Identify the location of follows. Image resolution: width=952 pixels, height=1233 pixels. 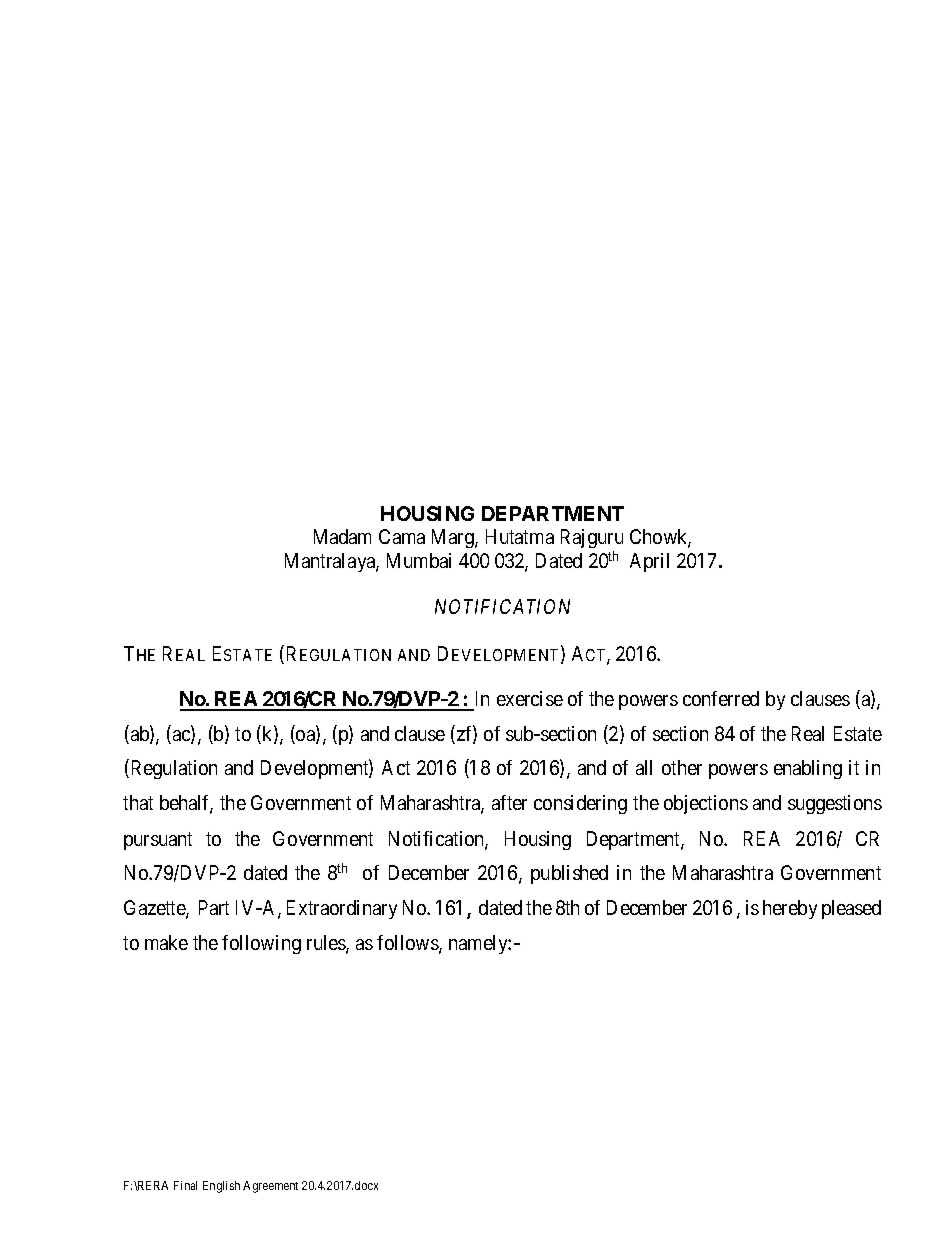
(408, 944).
